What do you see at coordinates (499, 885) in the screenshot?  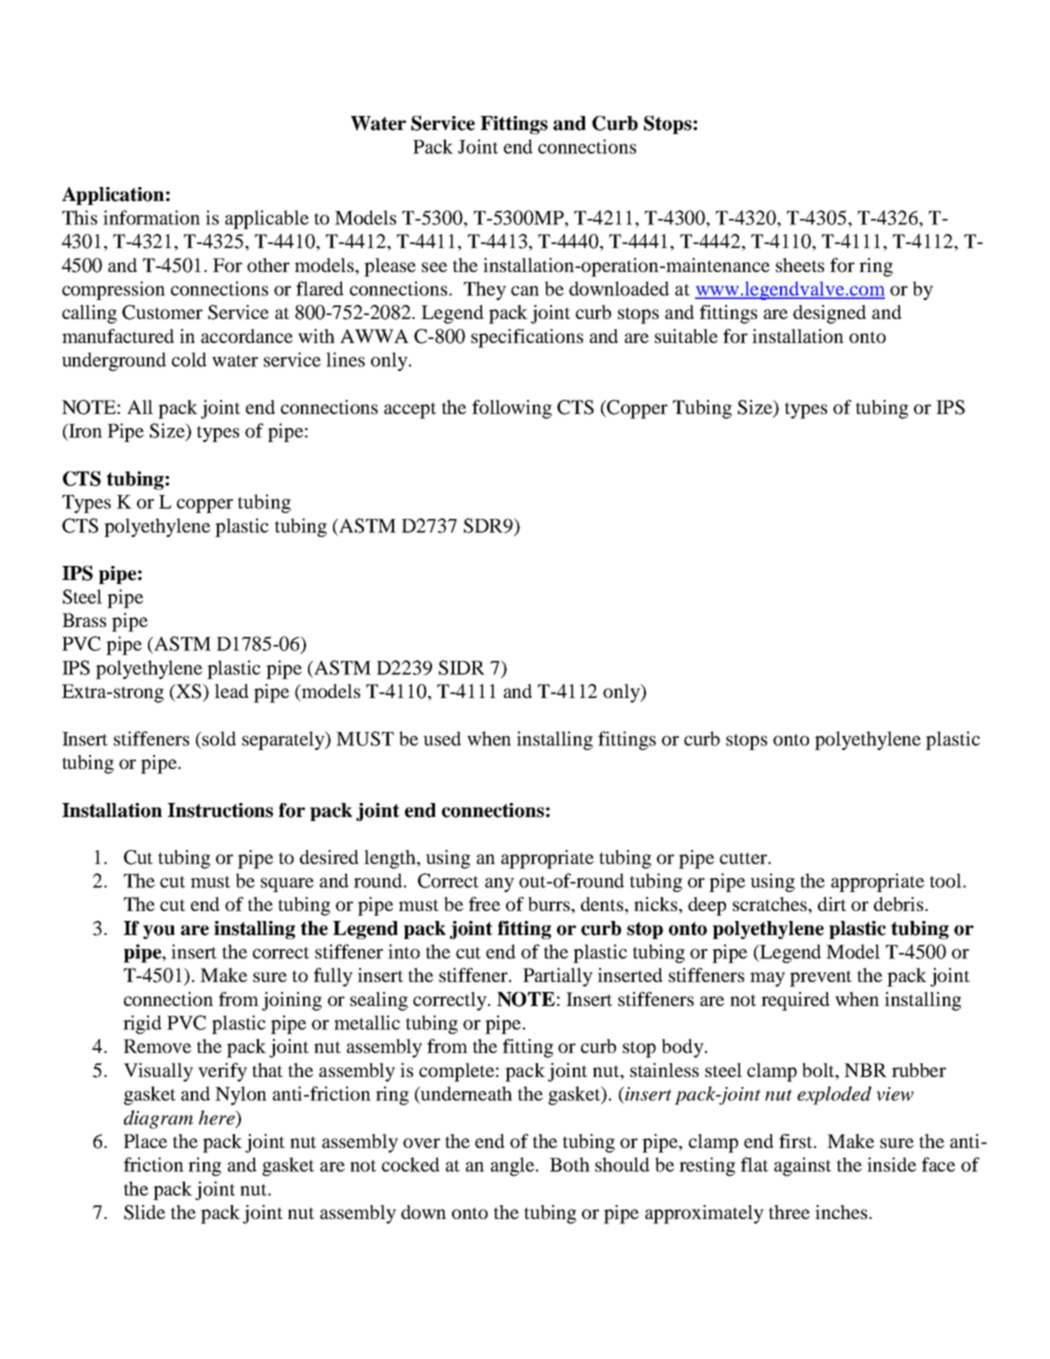 I see `any` at bounding box center [499, 885].
